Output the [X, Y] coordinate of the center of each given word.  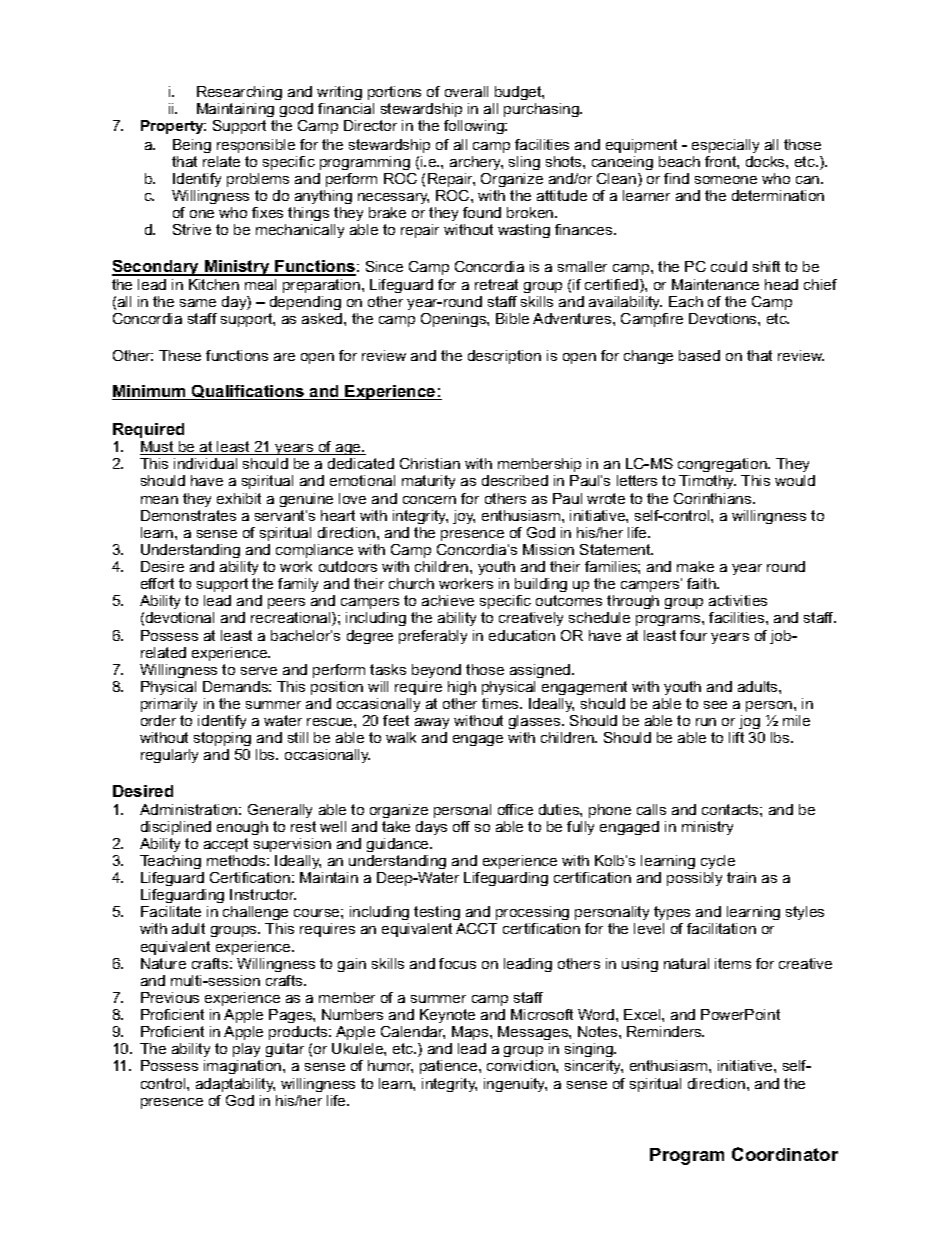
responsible [256, 146]
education [522, 635]
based [699, 355]
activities [738, 600]
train [741, 877]
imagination [244, 1067]
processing [532, 913]
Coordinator [785, 1154]
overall [466, 91]
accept [226, 845]
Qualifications [248, 392]
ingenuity [515, 1085]
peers [286, 603]
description [504, 357]
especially [725, 146]
